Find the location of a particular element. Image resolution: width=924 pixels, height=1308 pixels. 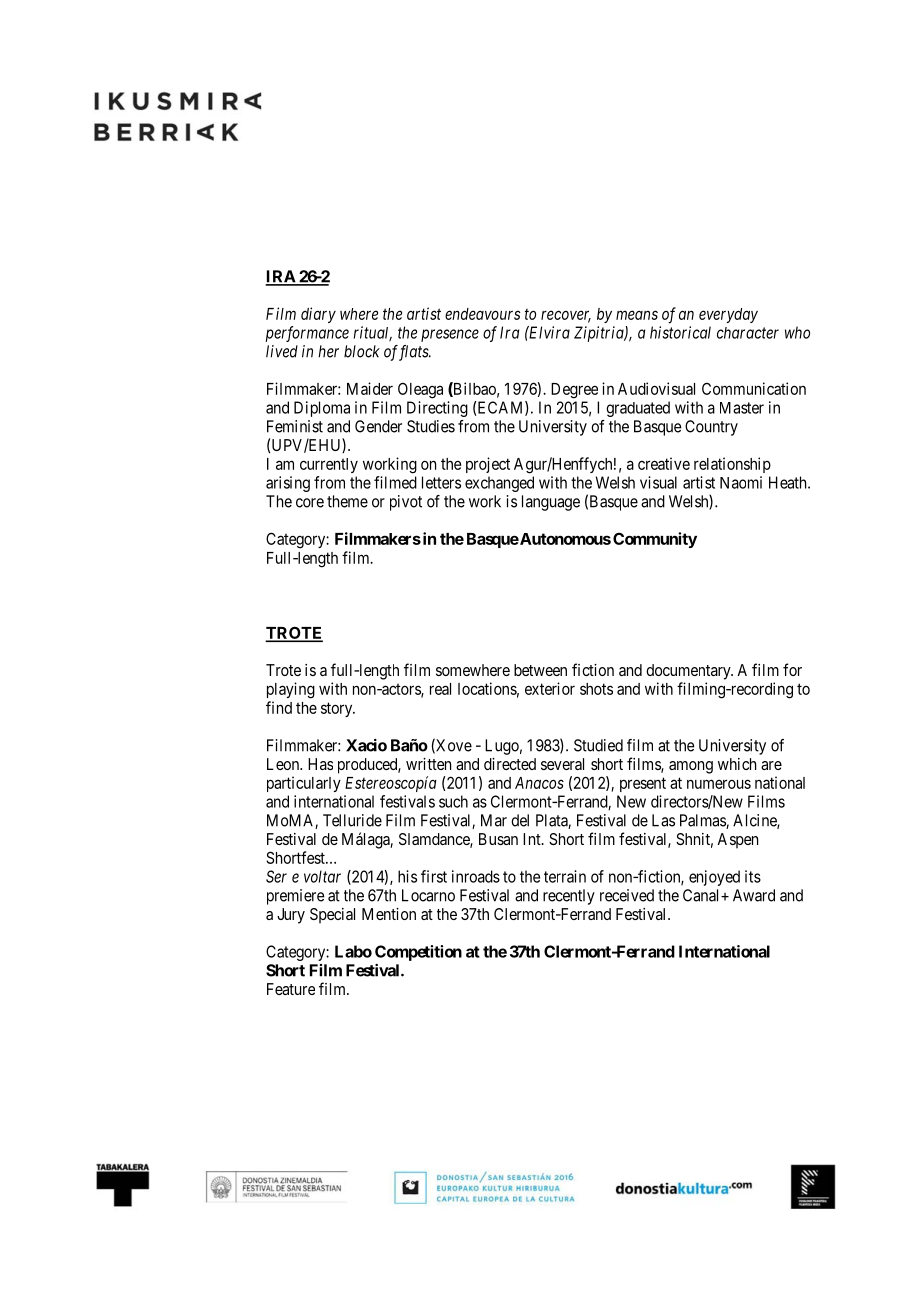

recently is located at coordinates (569, 897).
